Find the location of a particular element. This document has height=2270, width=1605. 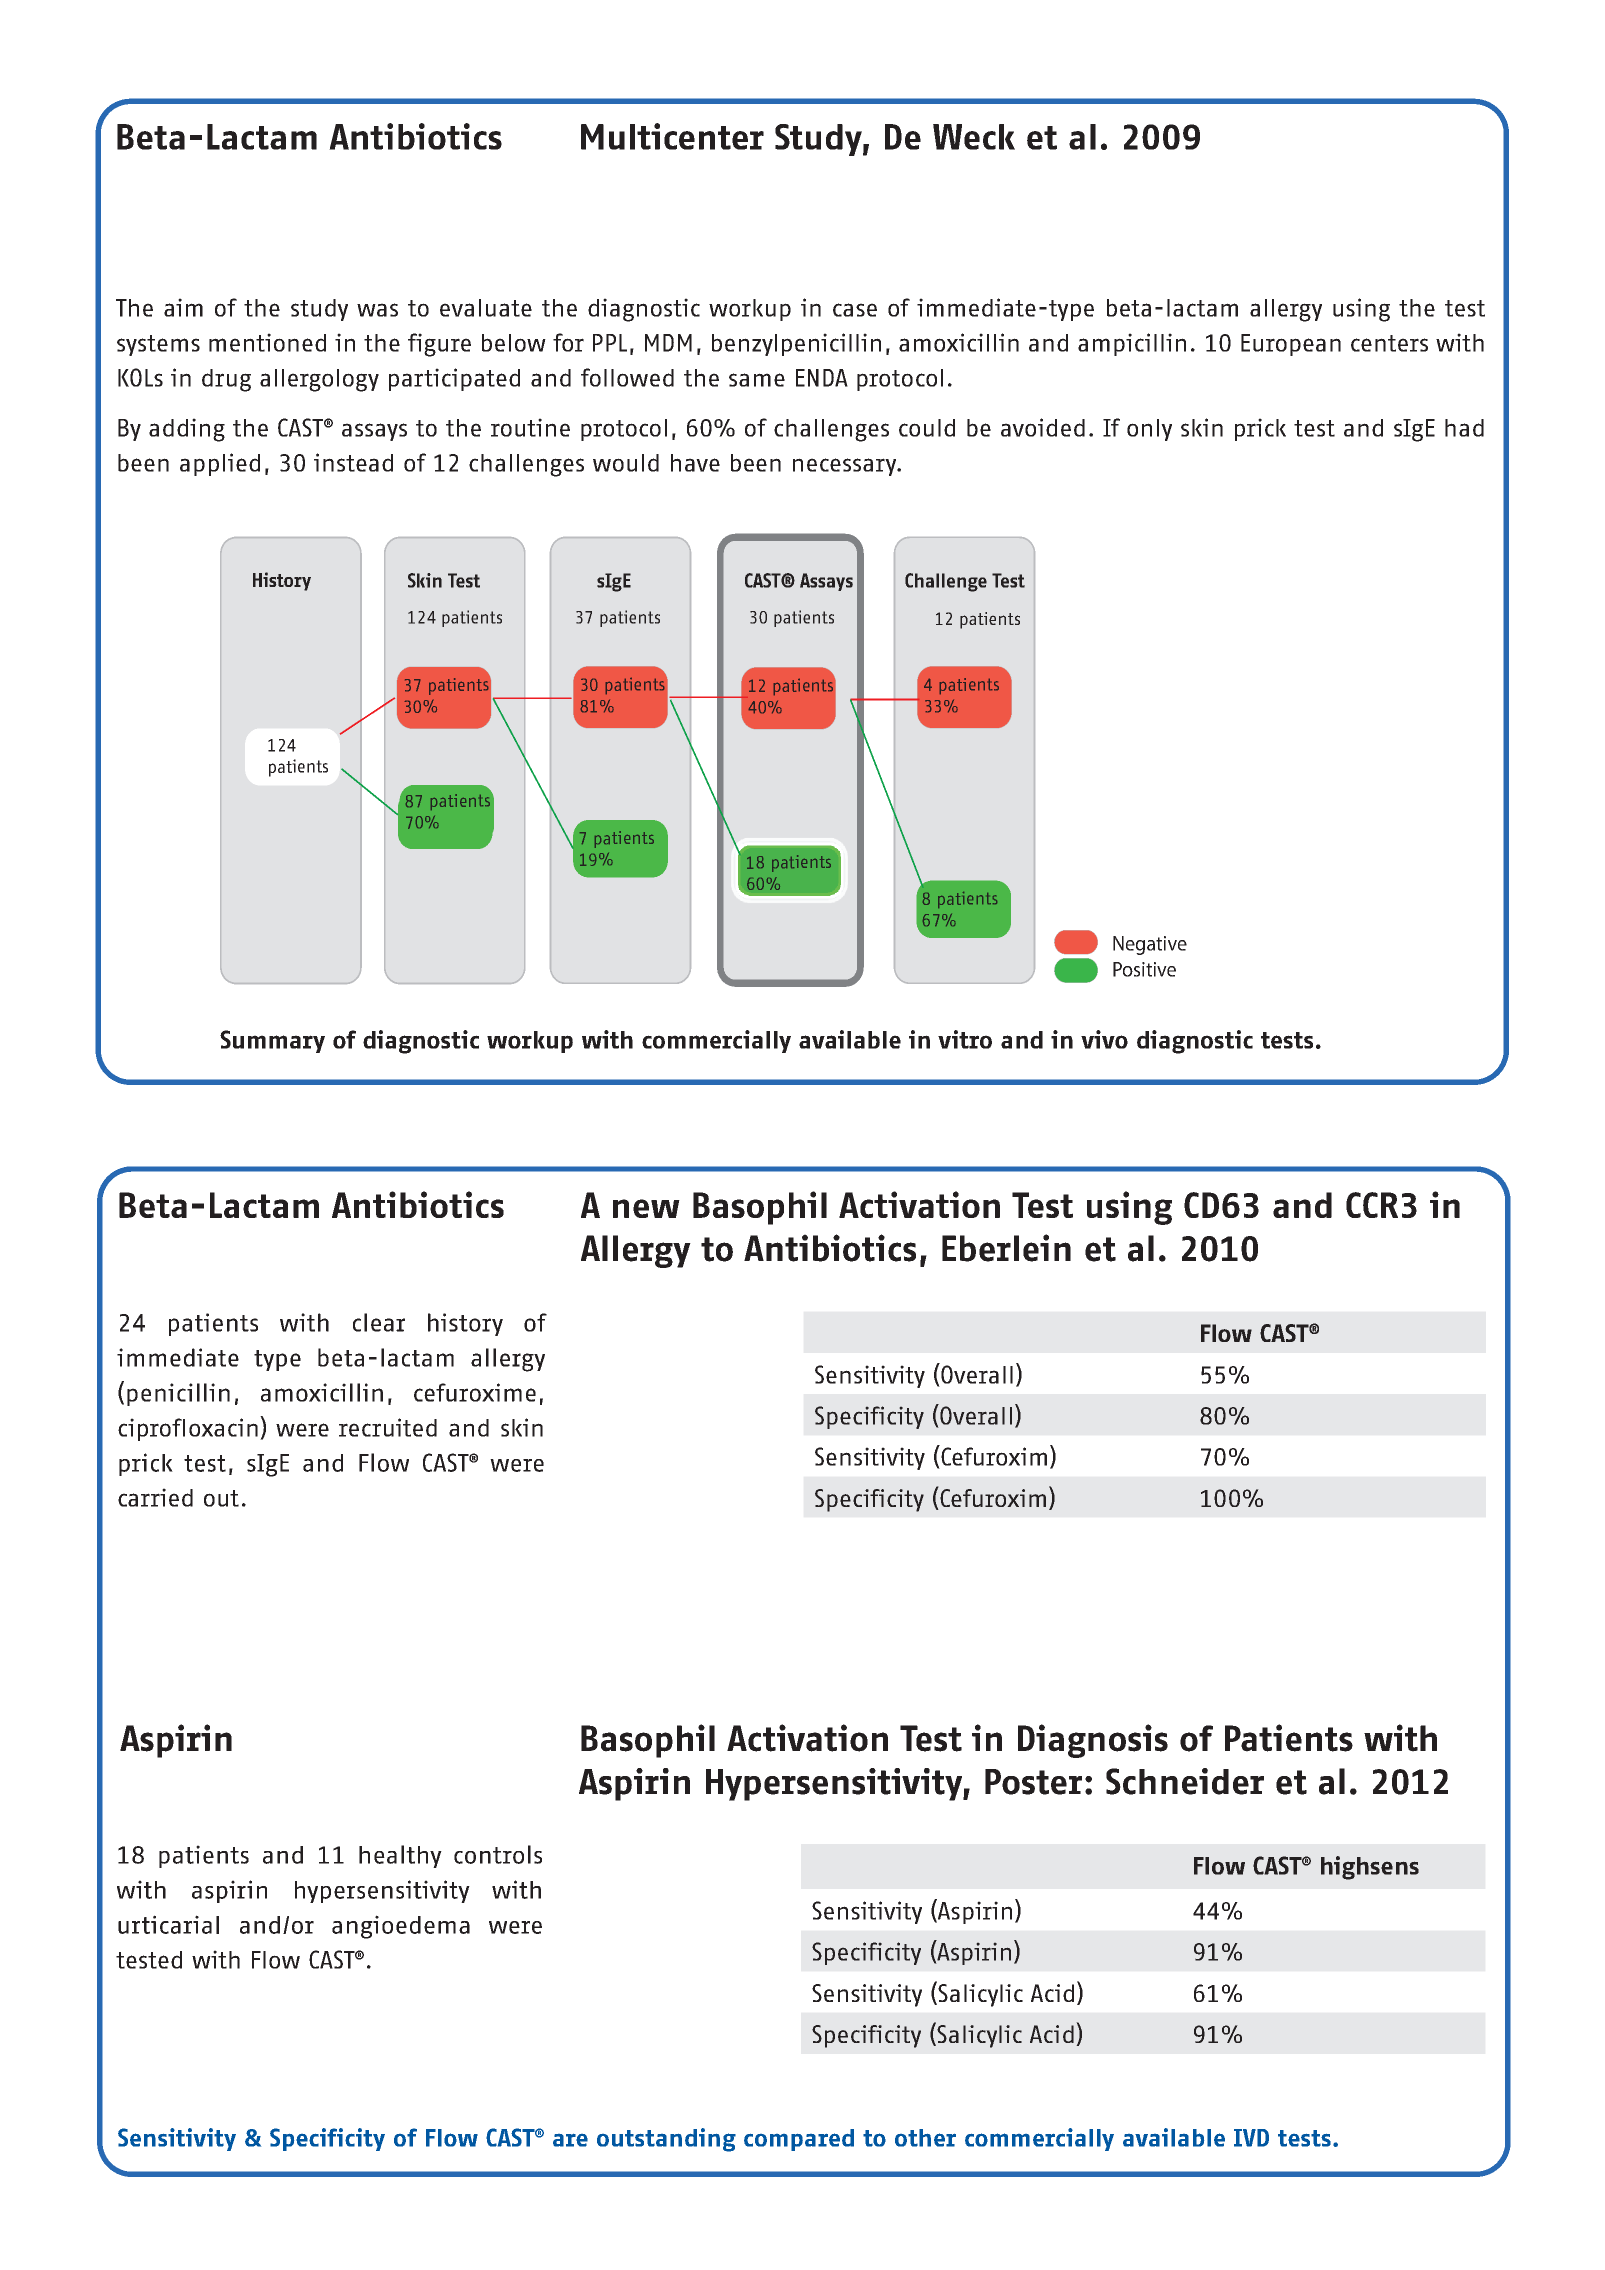

compared is located at coordinates (799, 2140).
